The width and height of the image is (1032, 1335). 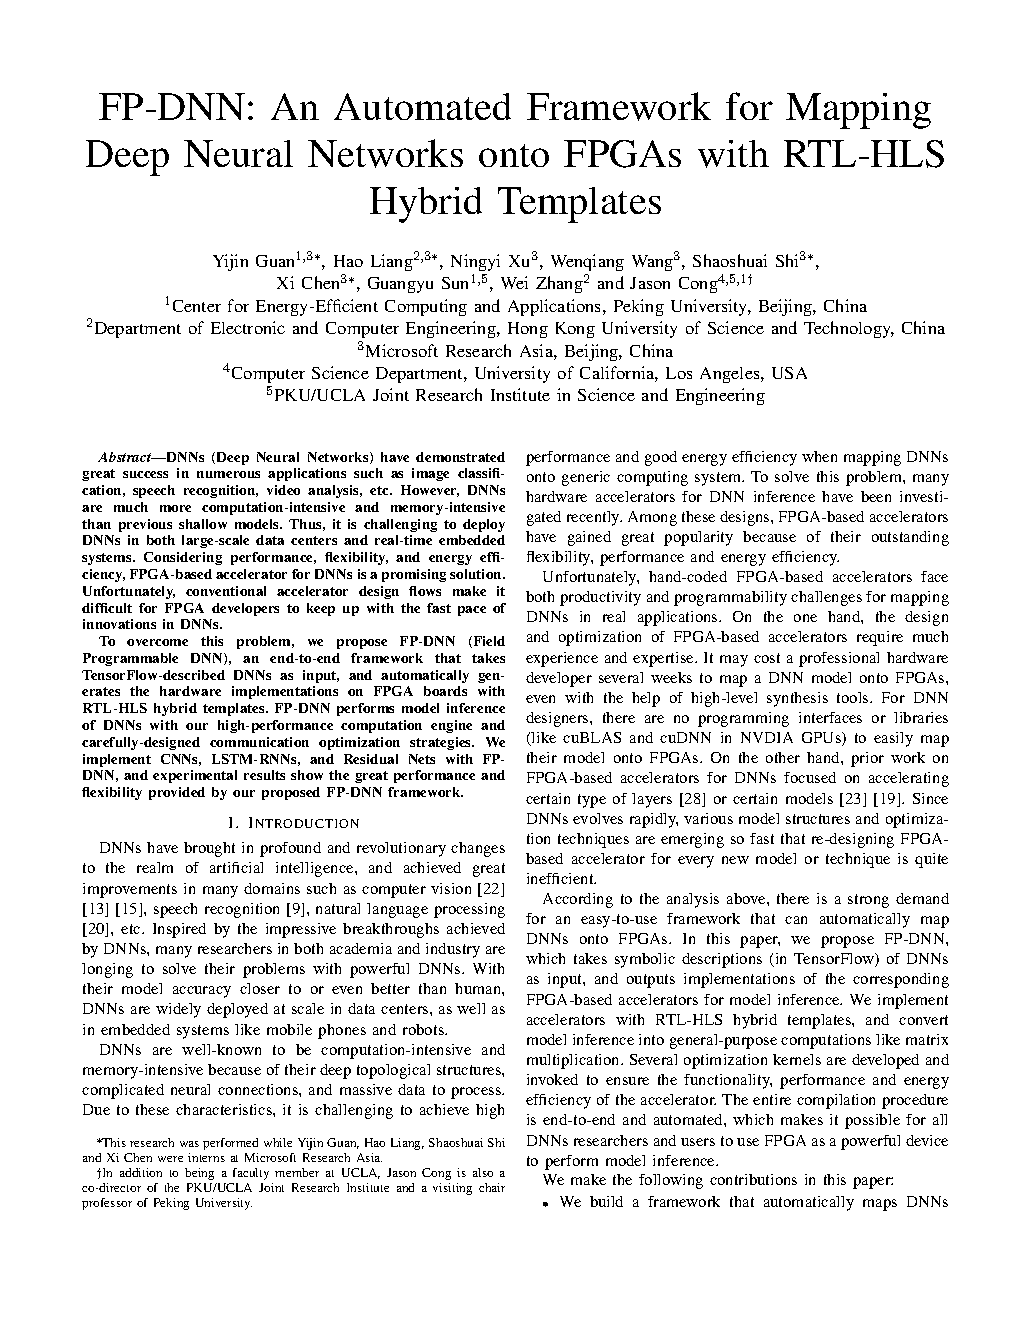 I want to click on being, so click(x=199, y=1174).
